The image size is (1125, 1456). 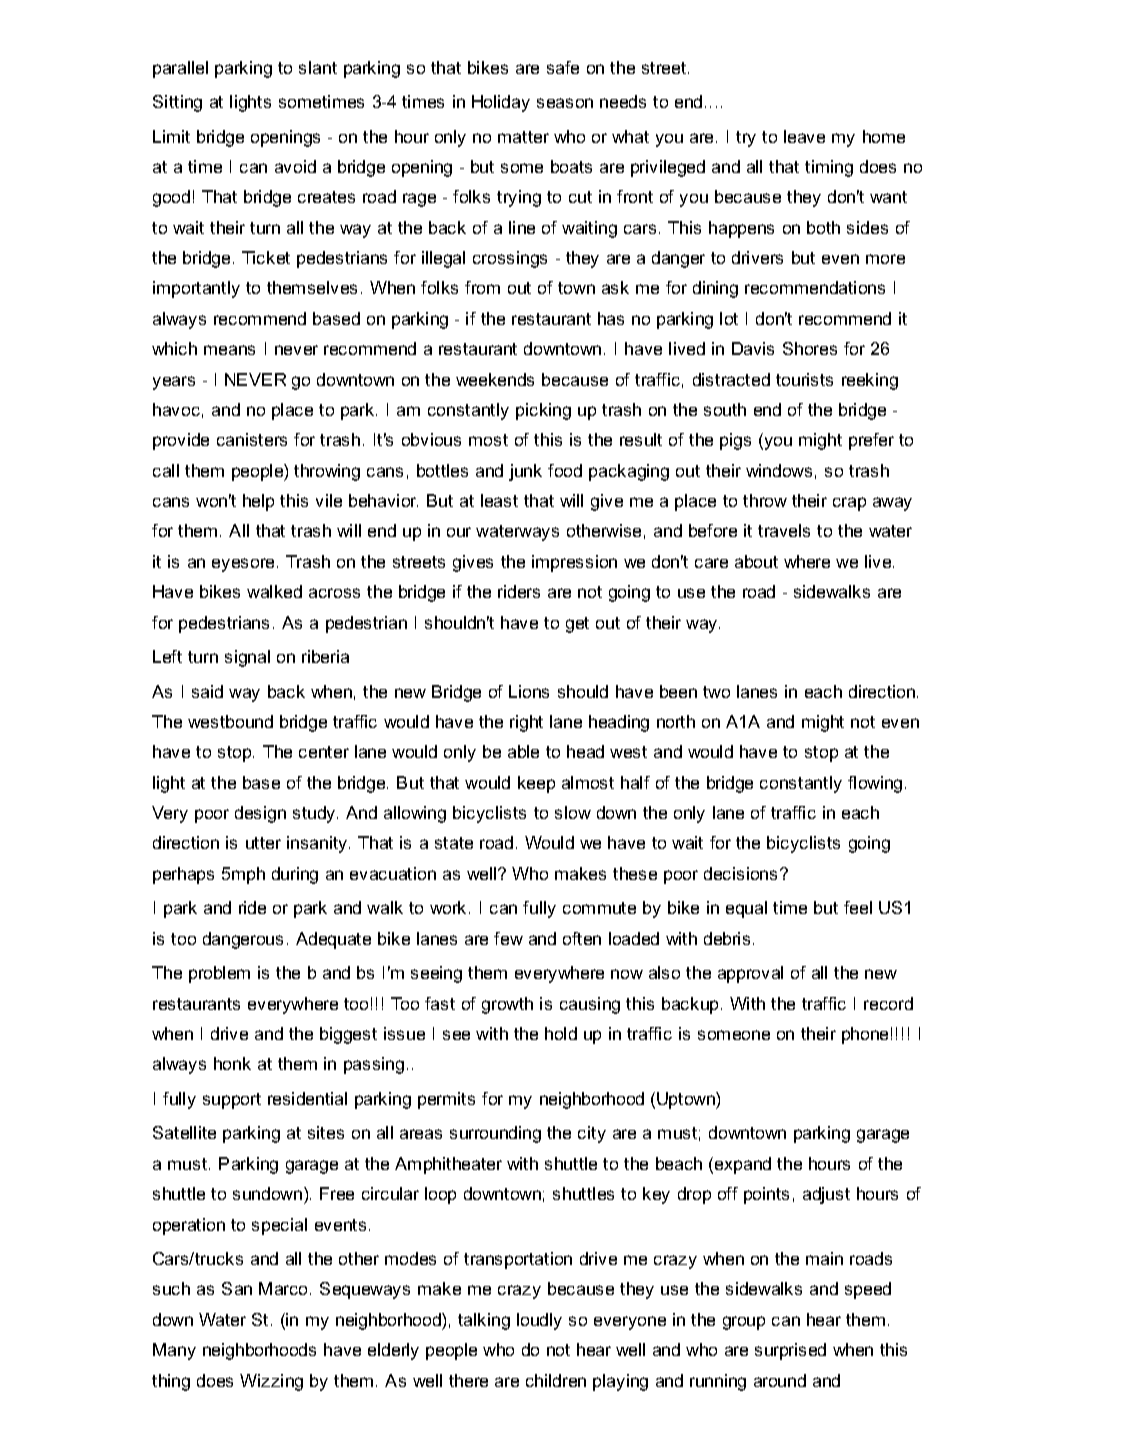 What do you see at coordinates (177, 103) in the screenshot?
I see `Sitting` at bounding box center [177, 103].
